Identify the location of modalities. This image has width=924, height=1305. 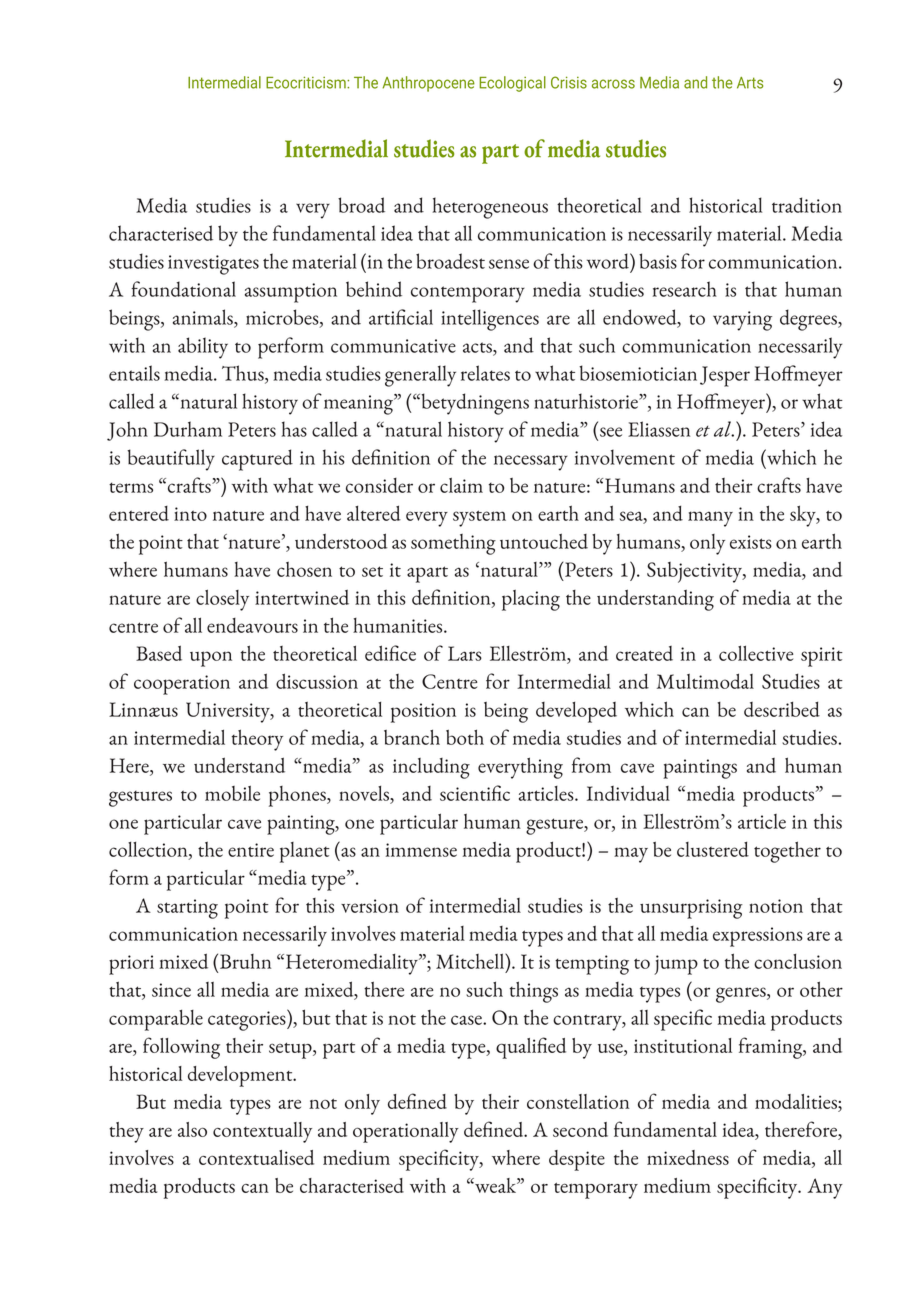
(797, 1101).
